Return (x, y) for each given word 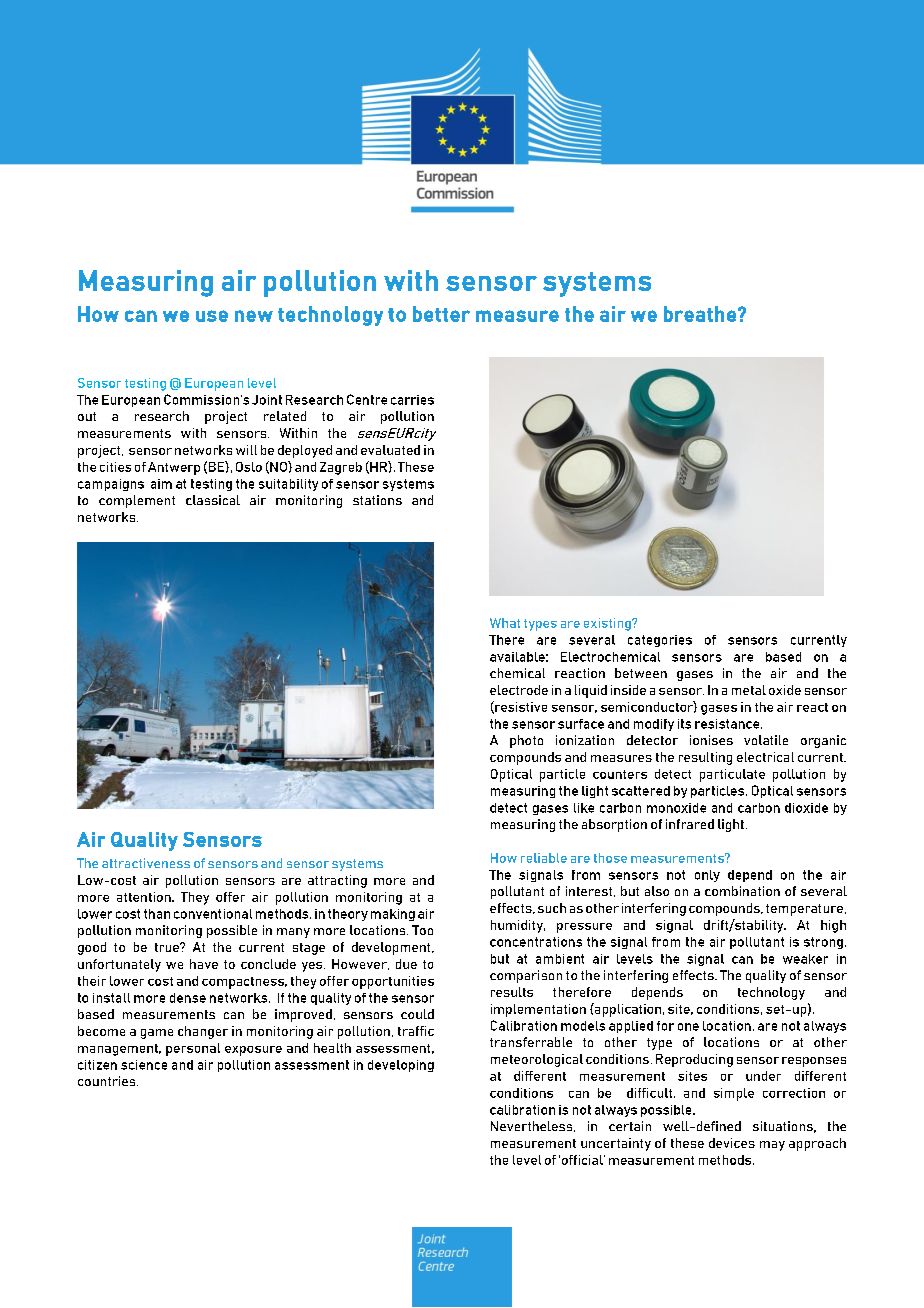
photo (526, 741)
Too (422, 930)
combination (742, 891)
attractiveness (146, 863)
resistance (728, 724)
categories (660, 641)
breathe (700, 314)
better (441, 314)
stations (377, 500)
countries (108, 1081)
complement (137, 501)
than (157, 914)
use (212, 316)
